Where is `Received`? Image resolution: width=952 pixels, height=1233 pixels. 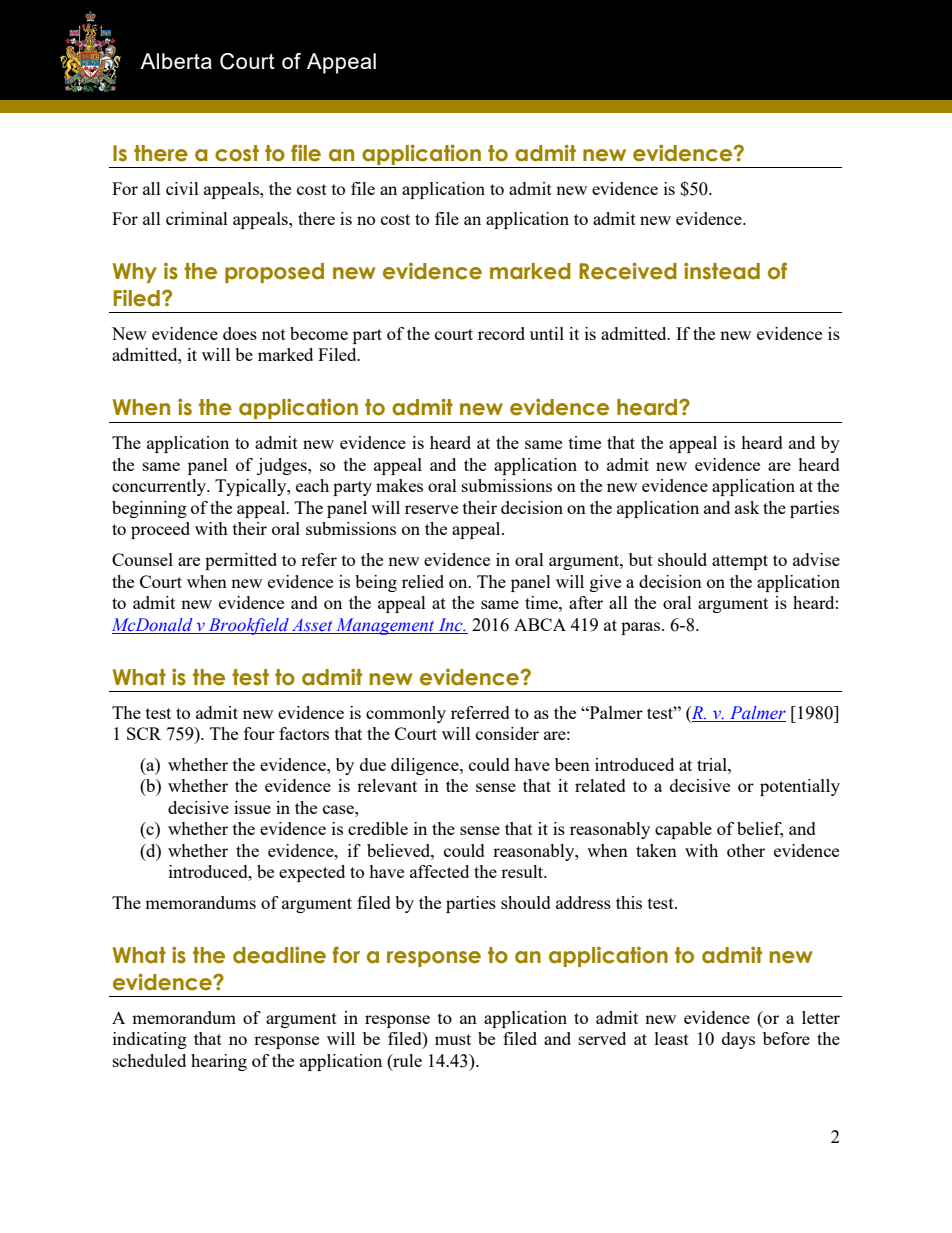
Received is located at coordinates (628, 271).
